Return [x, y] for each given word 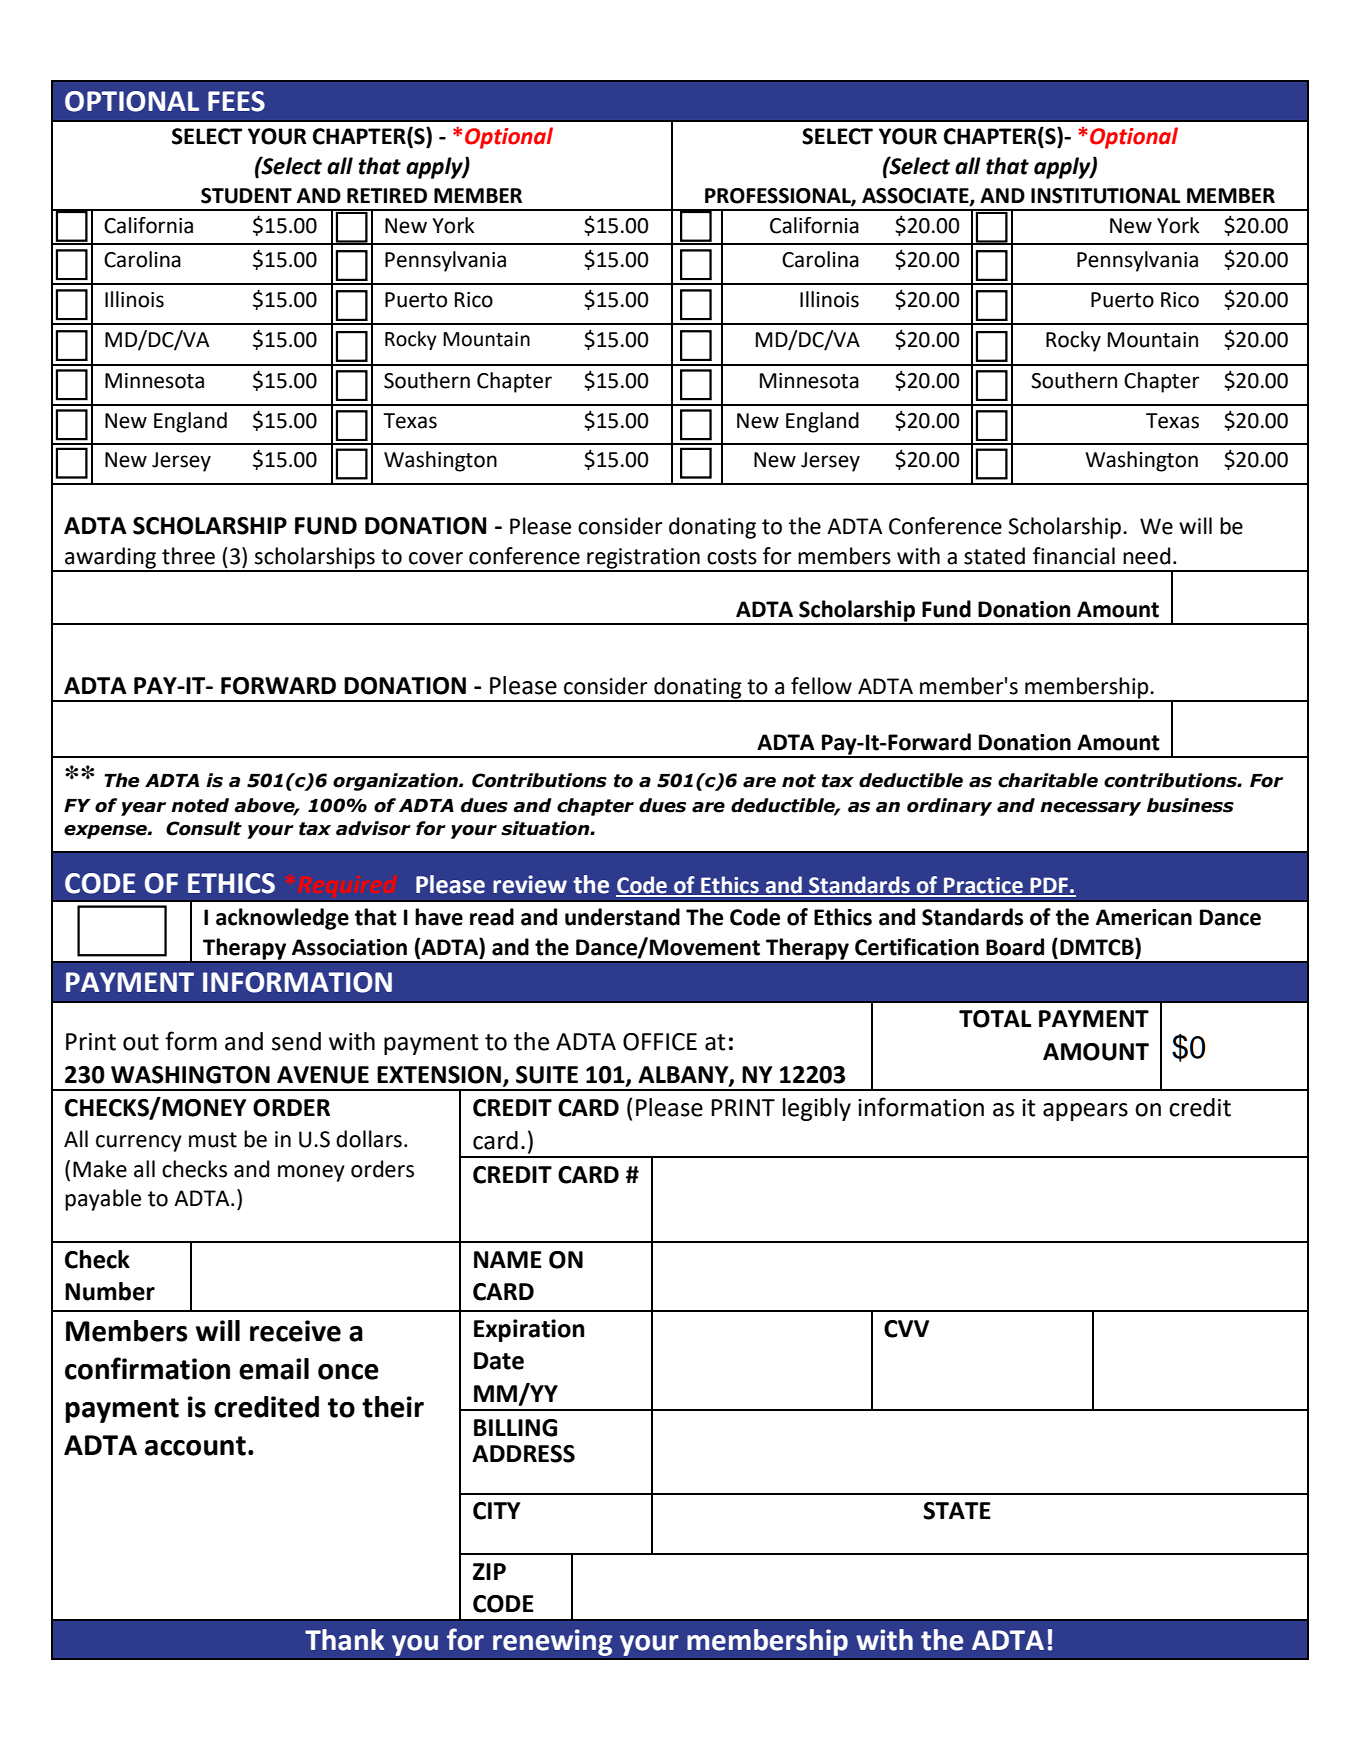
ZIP [489, 1571]
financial [1074, 556]
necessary [1090, 809]
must [213, 1140]
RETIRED [387, 195]
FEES [236, 101]
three [188, 556]
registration [643, 559]
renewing [552, 1642]
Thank [344, 1640]
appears [1085, 1112]
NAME [508, 1259]
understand [622, 917]
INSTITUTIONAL [1106, 196]
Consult [204, 828]
